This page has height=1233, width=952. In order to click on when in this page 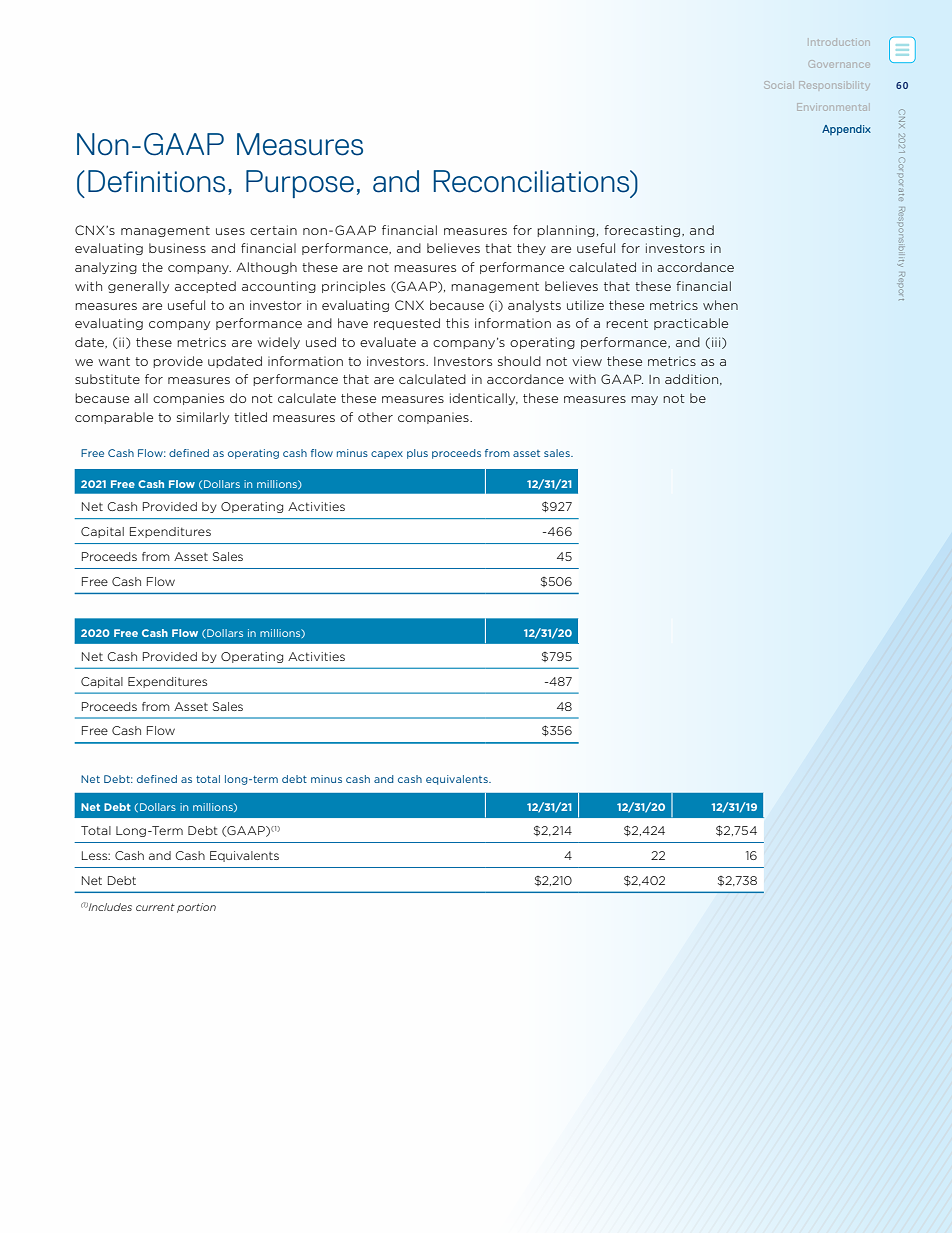, I will do `click(720, 305)`.
